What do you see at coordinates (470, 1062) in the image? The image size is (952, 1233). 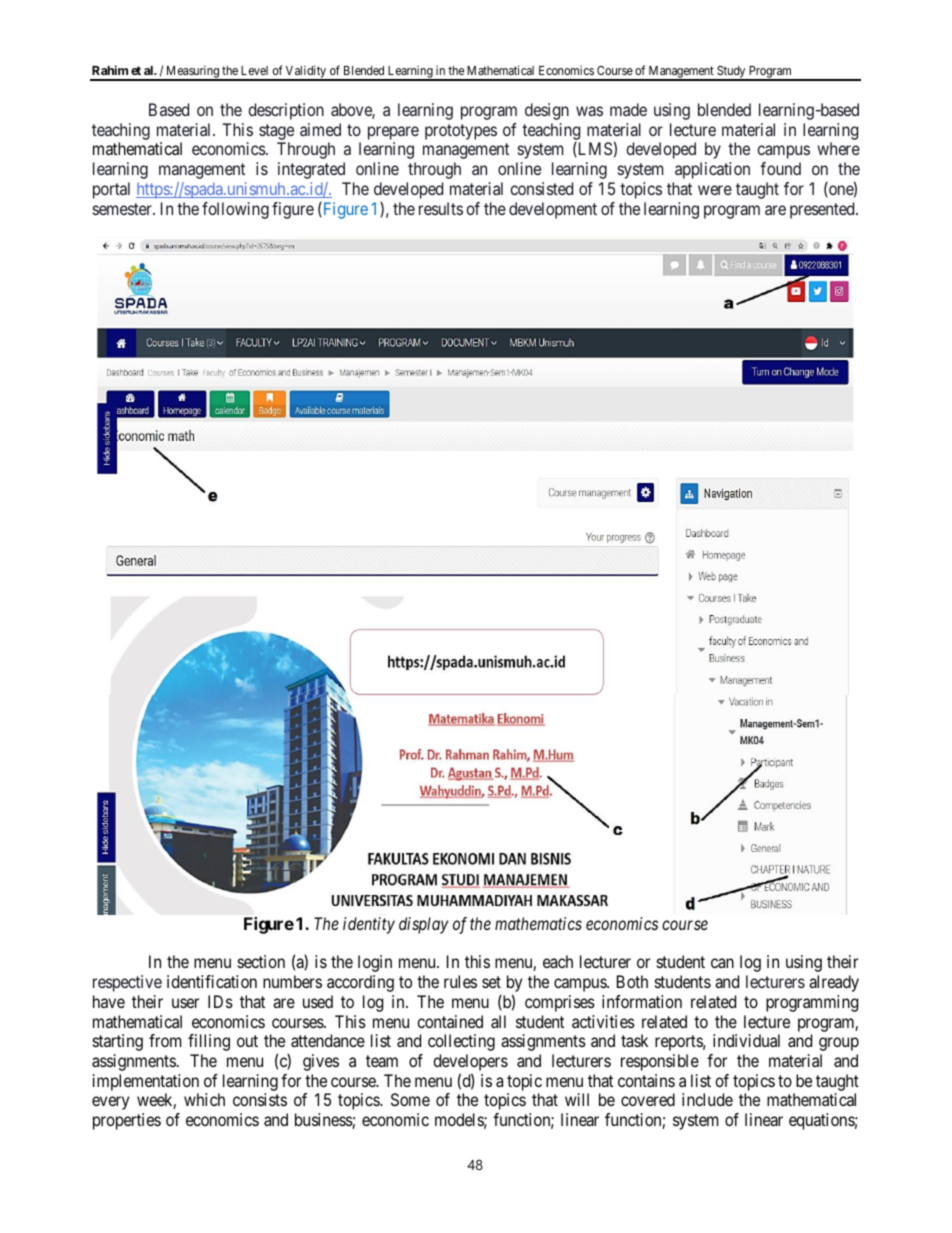 I see `developers` at bounding box center [470, 1062].
